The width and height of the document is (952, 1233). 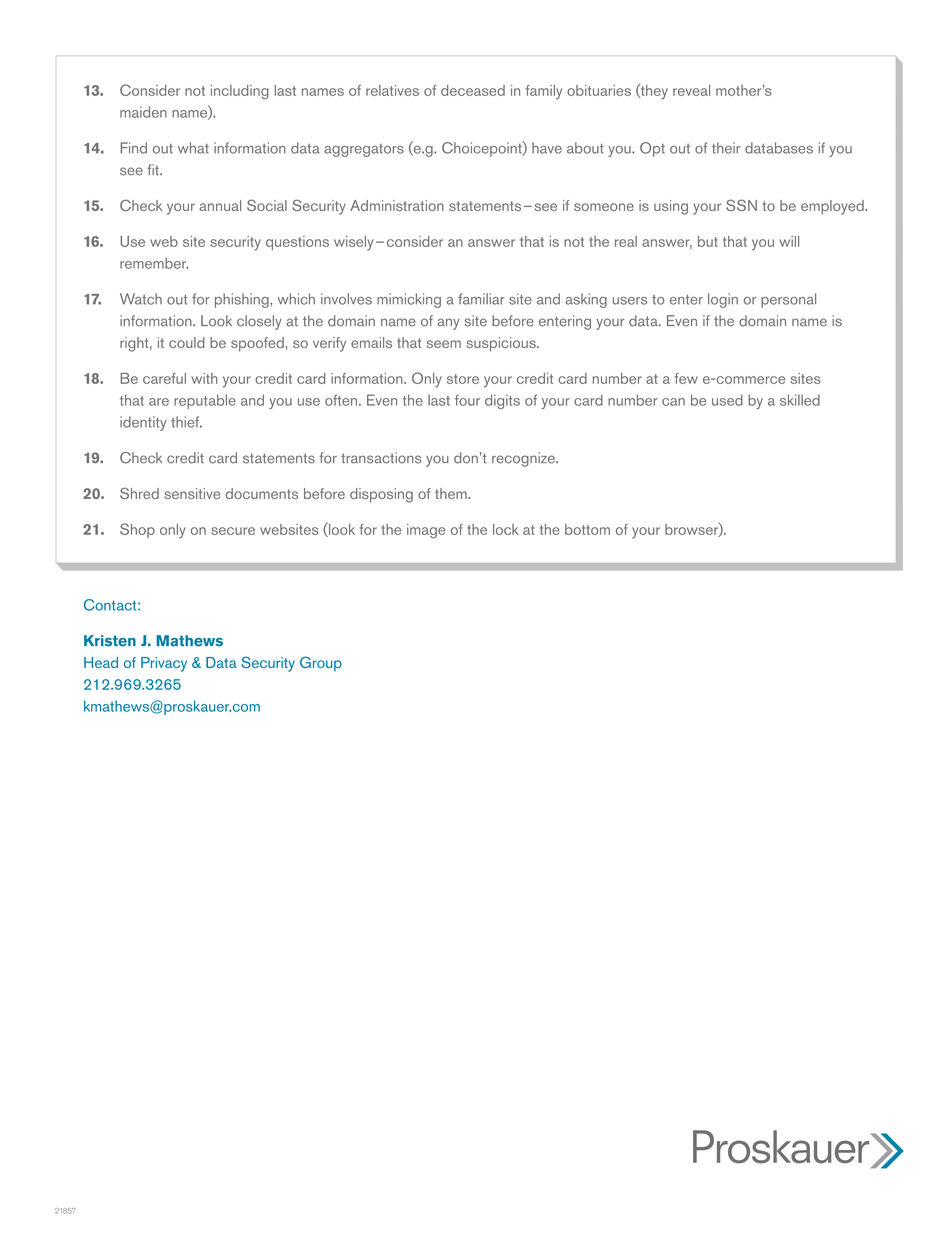 What do you see at coordinates (723, 300) in the document?
I see `login` at bounding box center [723, 300].
